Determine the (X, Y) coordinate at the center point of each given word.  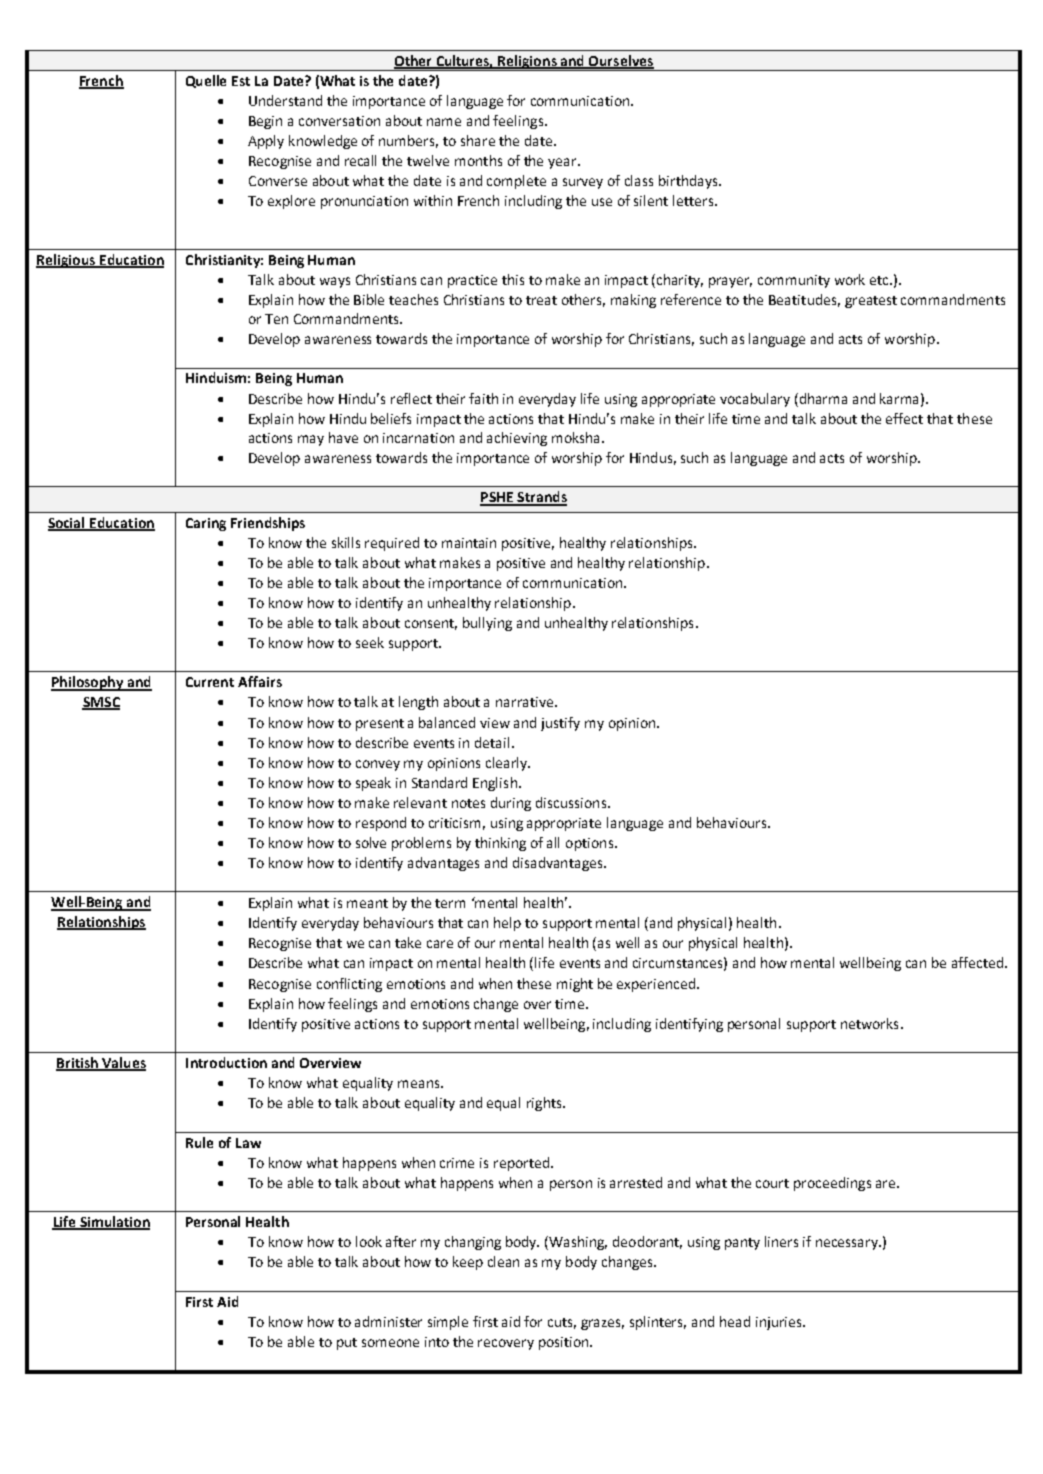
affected (979, 962)
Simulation (114, 1223)
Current (210, 682)
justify (560, 724)
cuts (562, 1323)
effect (904, 418)
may (311, 440)
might (575, 985)
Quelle (206, 81)
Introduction (226, 1062)
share (478, 140)
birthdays (689, 182)
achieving (517, 439)
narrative (524, 702)
